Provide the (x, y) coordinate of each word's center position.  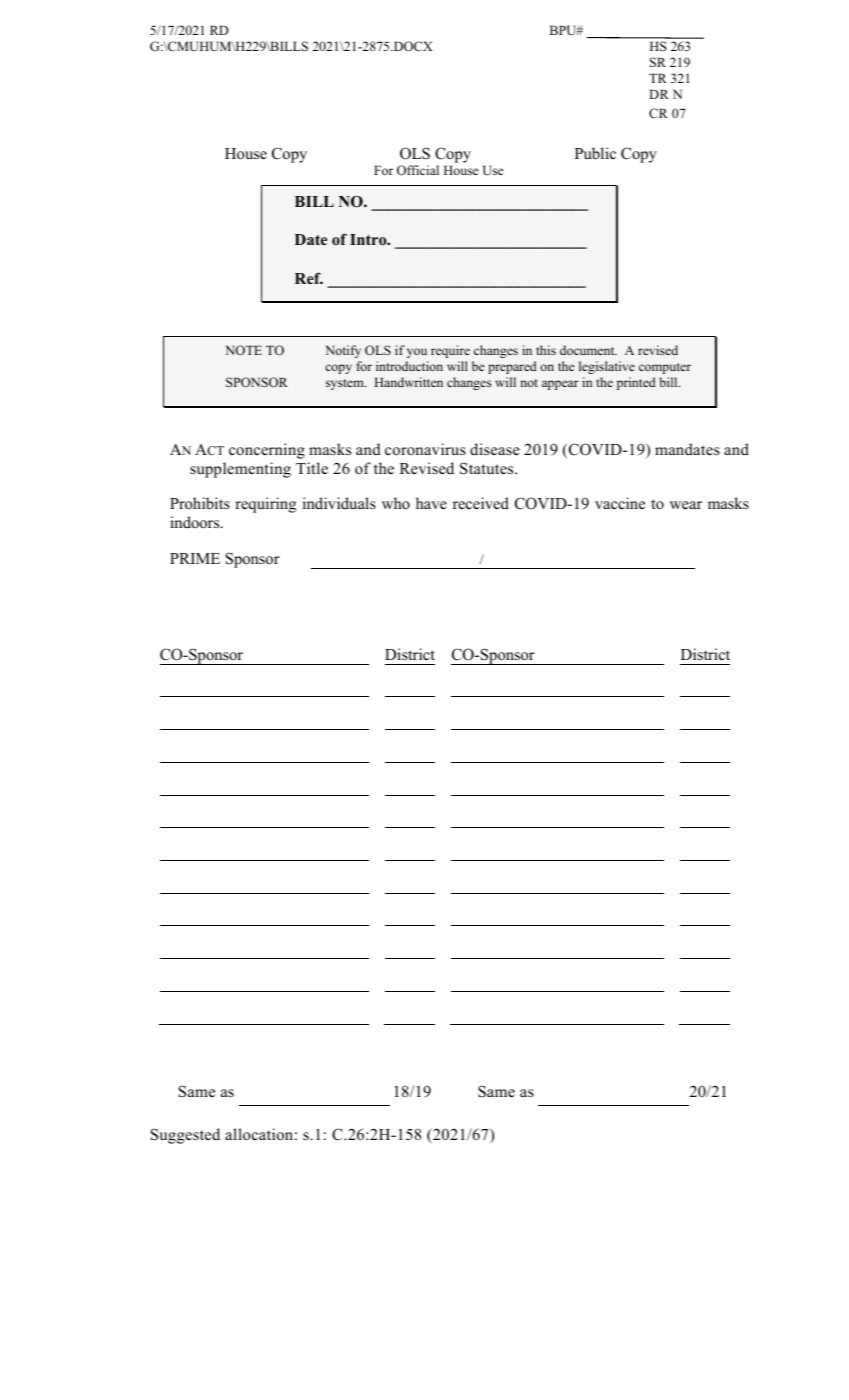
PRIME (195, 558)
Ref (309, 278)
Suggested (185, 1136)
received (481, 503)
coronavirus (425, 449)
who (396, 503)
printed (636, 383)
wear (686, 505)
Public (595, 153)
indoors (196, 522)
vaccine (620, 503)
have (431, 503)
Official (418, 170)
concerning (267, 451)
